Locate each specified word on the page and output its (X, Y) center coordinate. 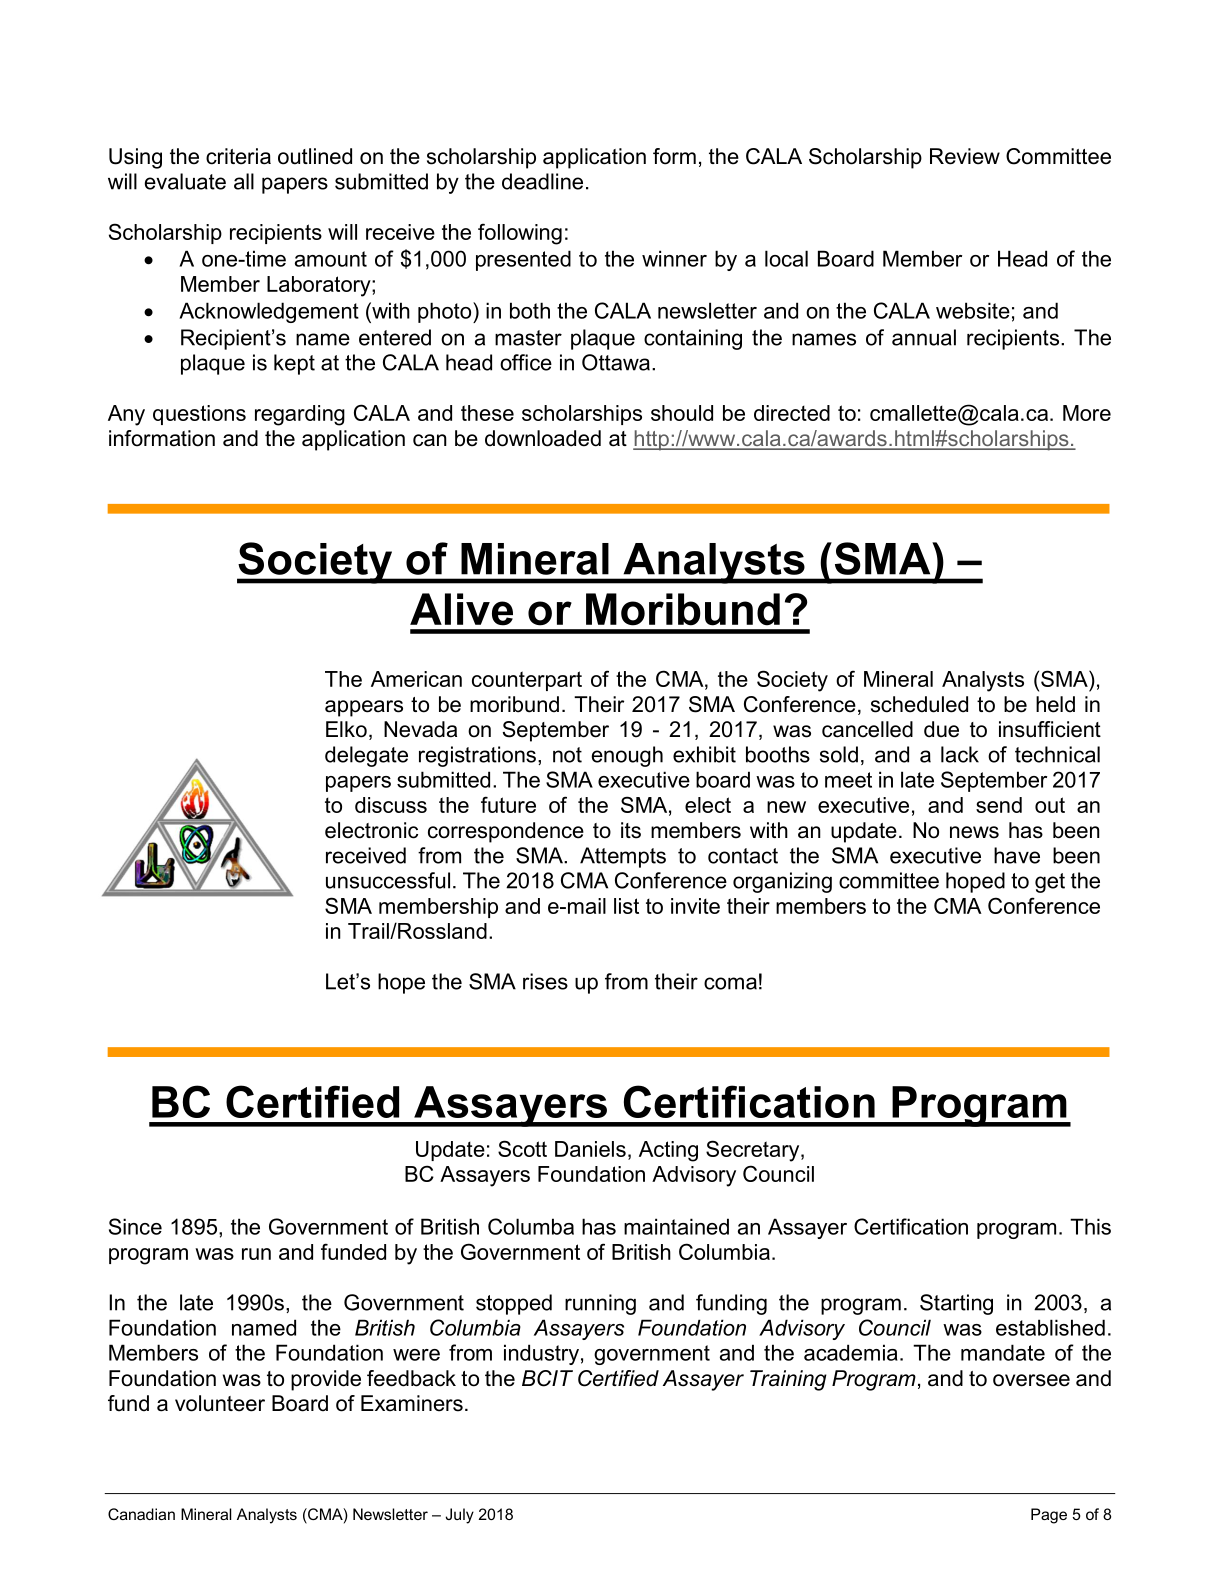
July (459, 1516)
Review (965, 156)
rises (545, 981)
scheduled (919, 704)
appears (364, 708)
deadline (542, 181)
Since (135, 1226)
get (1050, 883)
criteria (238, 156)
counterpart (527, 681)
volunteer (220, 1403)
